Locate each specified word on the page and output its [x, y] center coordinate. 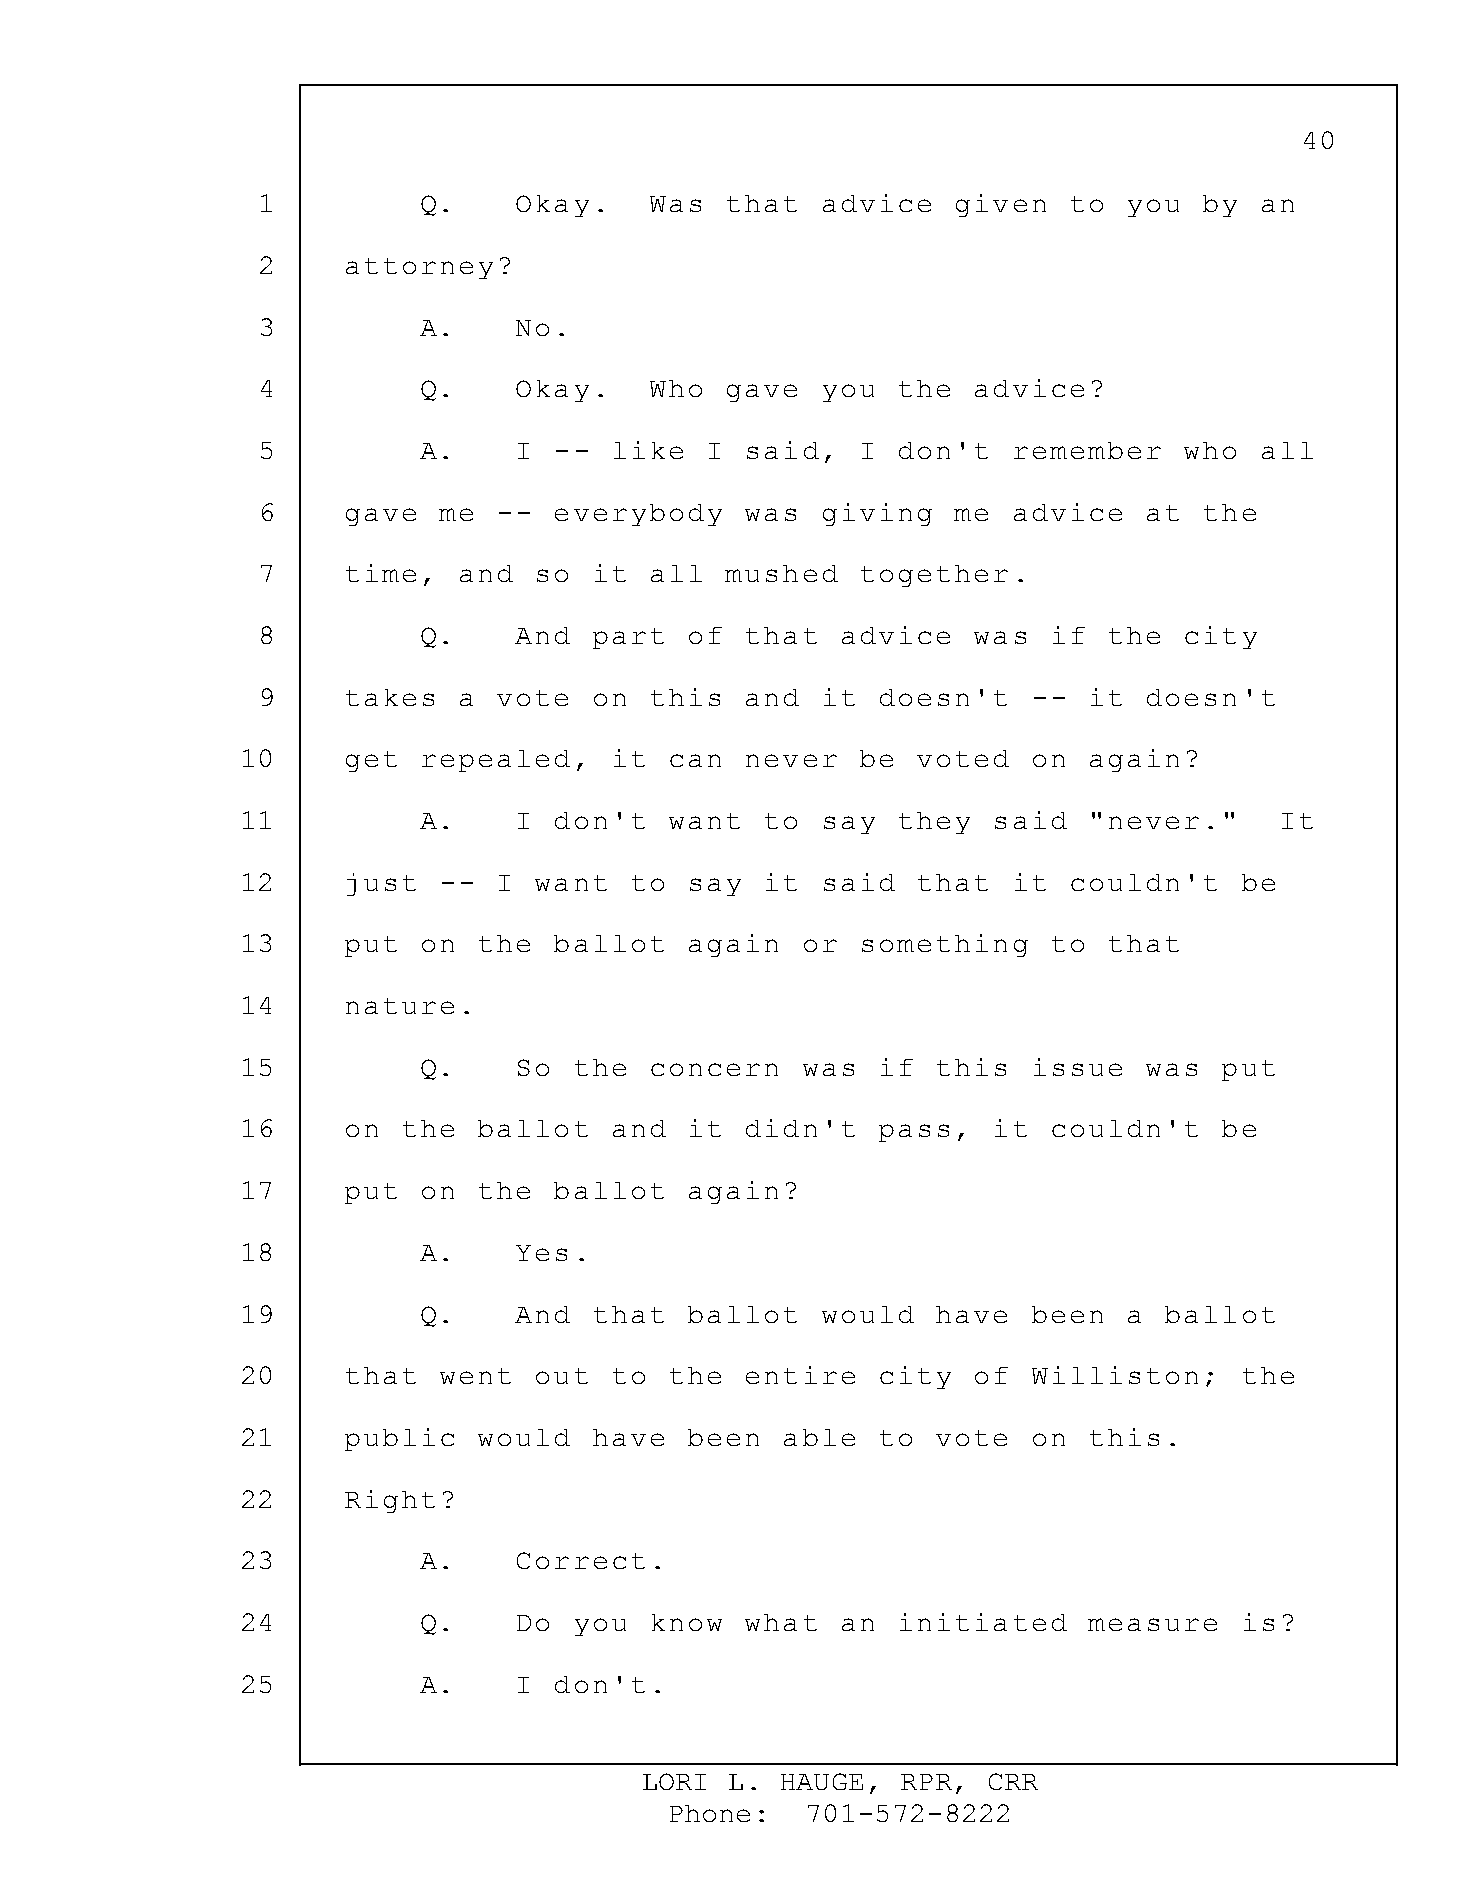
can [695, 760]
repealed [496, 761]
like [648, 450]
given [1001, 205]
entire [800, 1375]
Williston [1115, 1375]
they [934, 823]
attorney [419, 268]
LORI [674, 1781]
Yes [541, 1253]
